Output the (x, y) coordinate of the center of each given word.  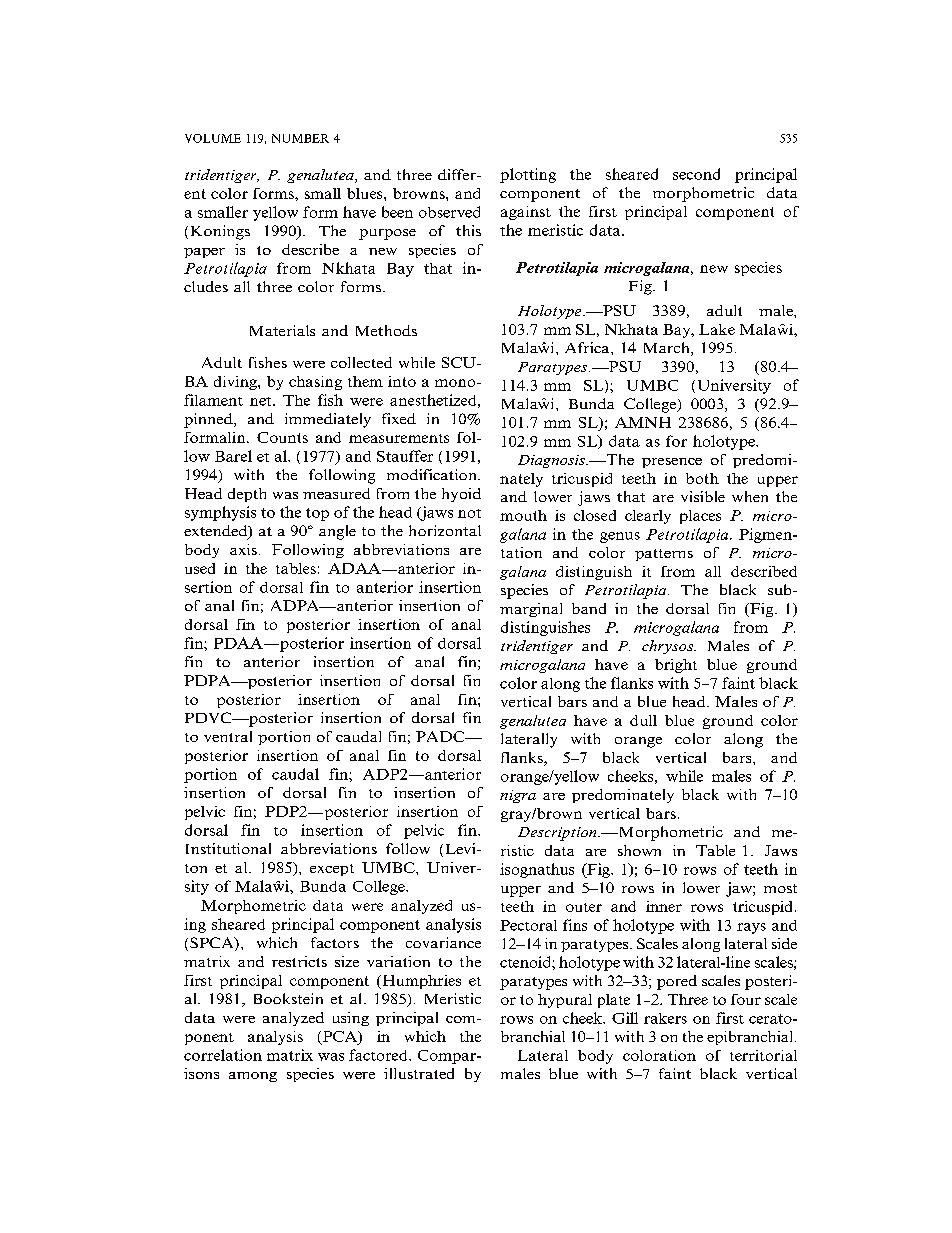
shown (639, 850)
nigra (518, 796)
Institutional (228, 848)
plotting (528, 175)
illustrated (419, 1073)
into (402, 381)
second (696, 174)
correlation (223, 1055)
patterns (664, 555)
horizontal (445, 530)
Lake (717, 329)
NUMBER (300, 138)
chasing (315, 383)
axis (243, 549)
